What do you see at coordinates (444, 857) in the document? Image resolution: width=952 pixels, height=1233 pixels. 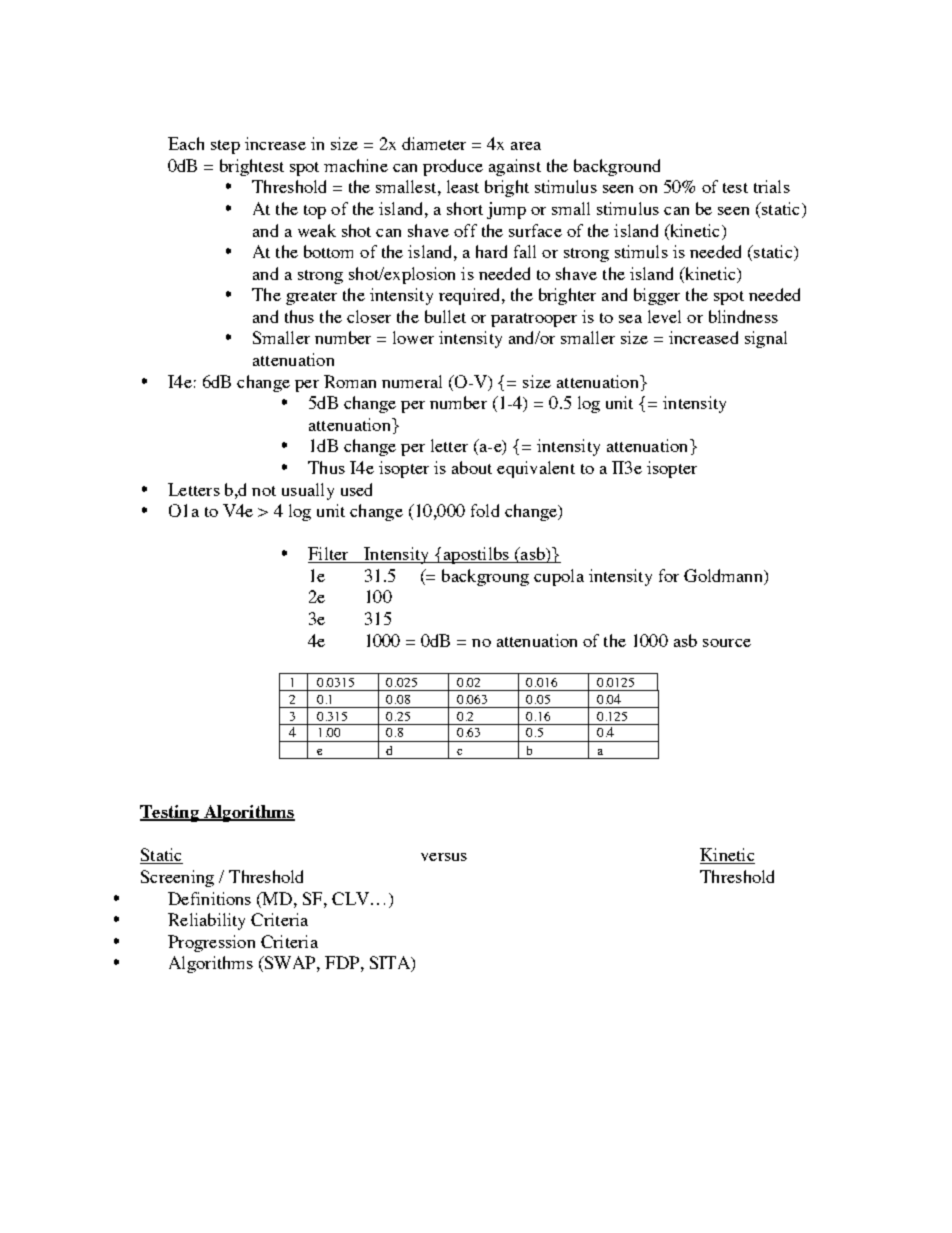 I see `versus` at bounding box center [444, 857].
